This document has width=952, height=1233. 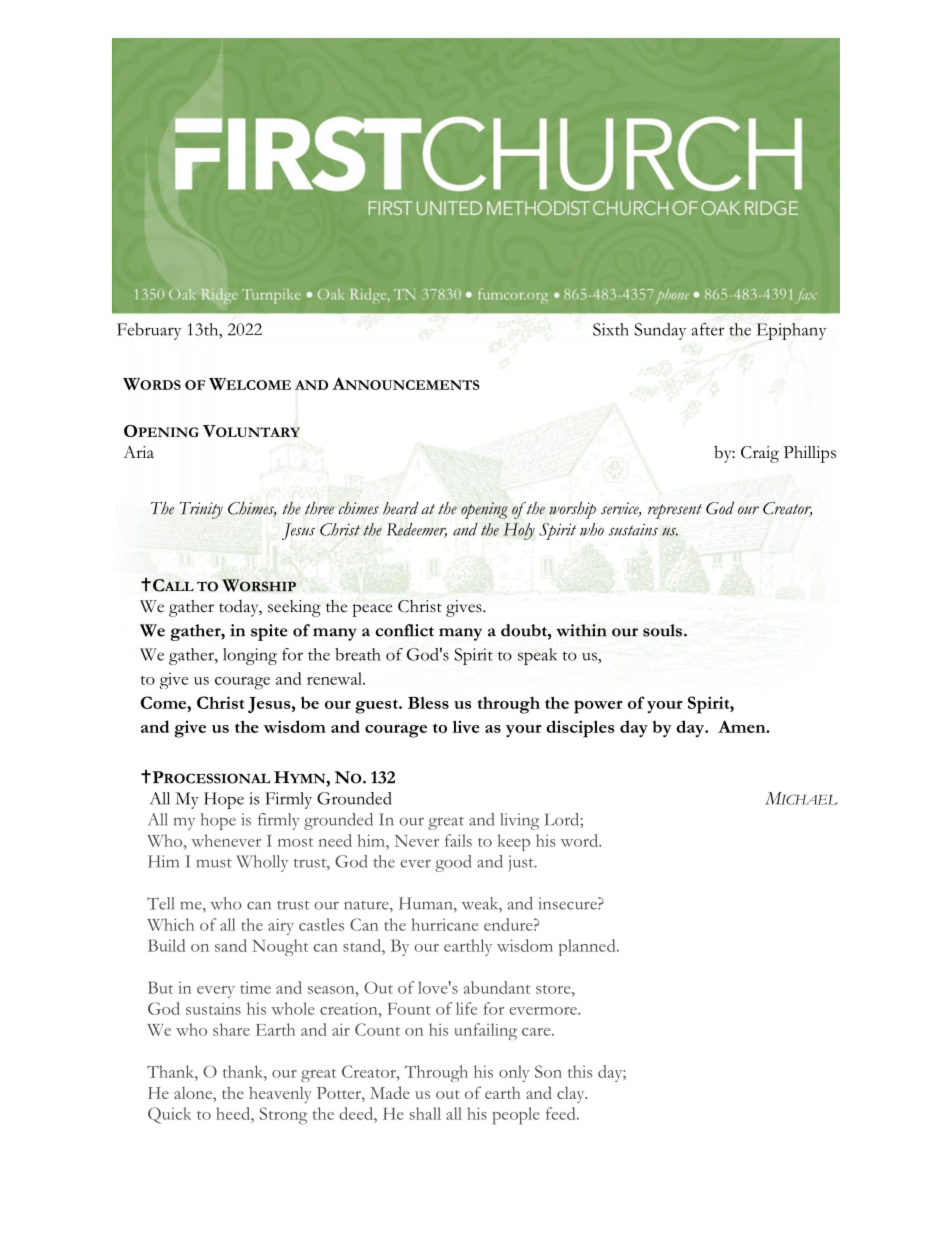 What do you see at coordinates (580, 1071) in the document?
I see `this` at bounding box center [580, 1071].
